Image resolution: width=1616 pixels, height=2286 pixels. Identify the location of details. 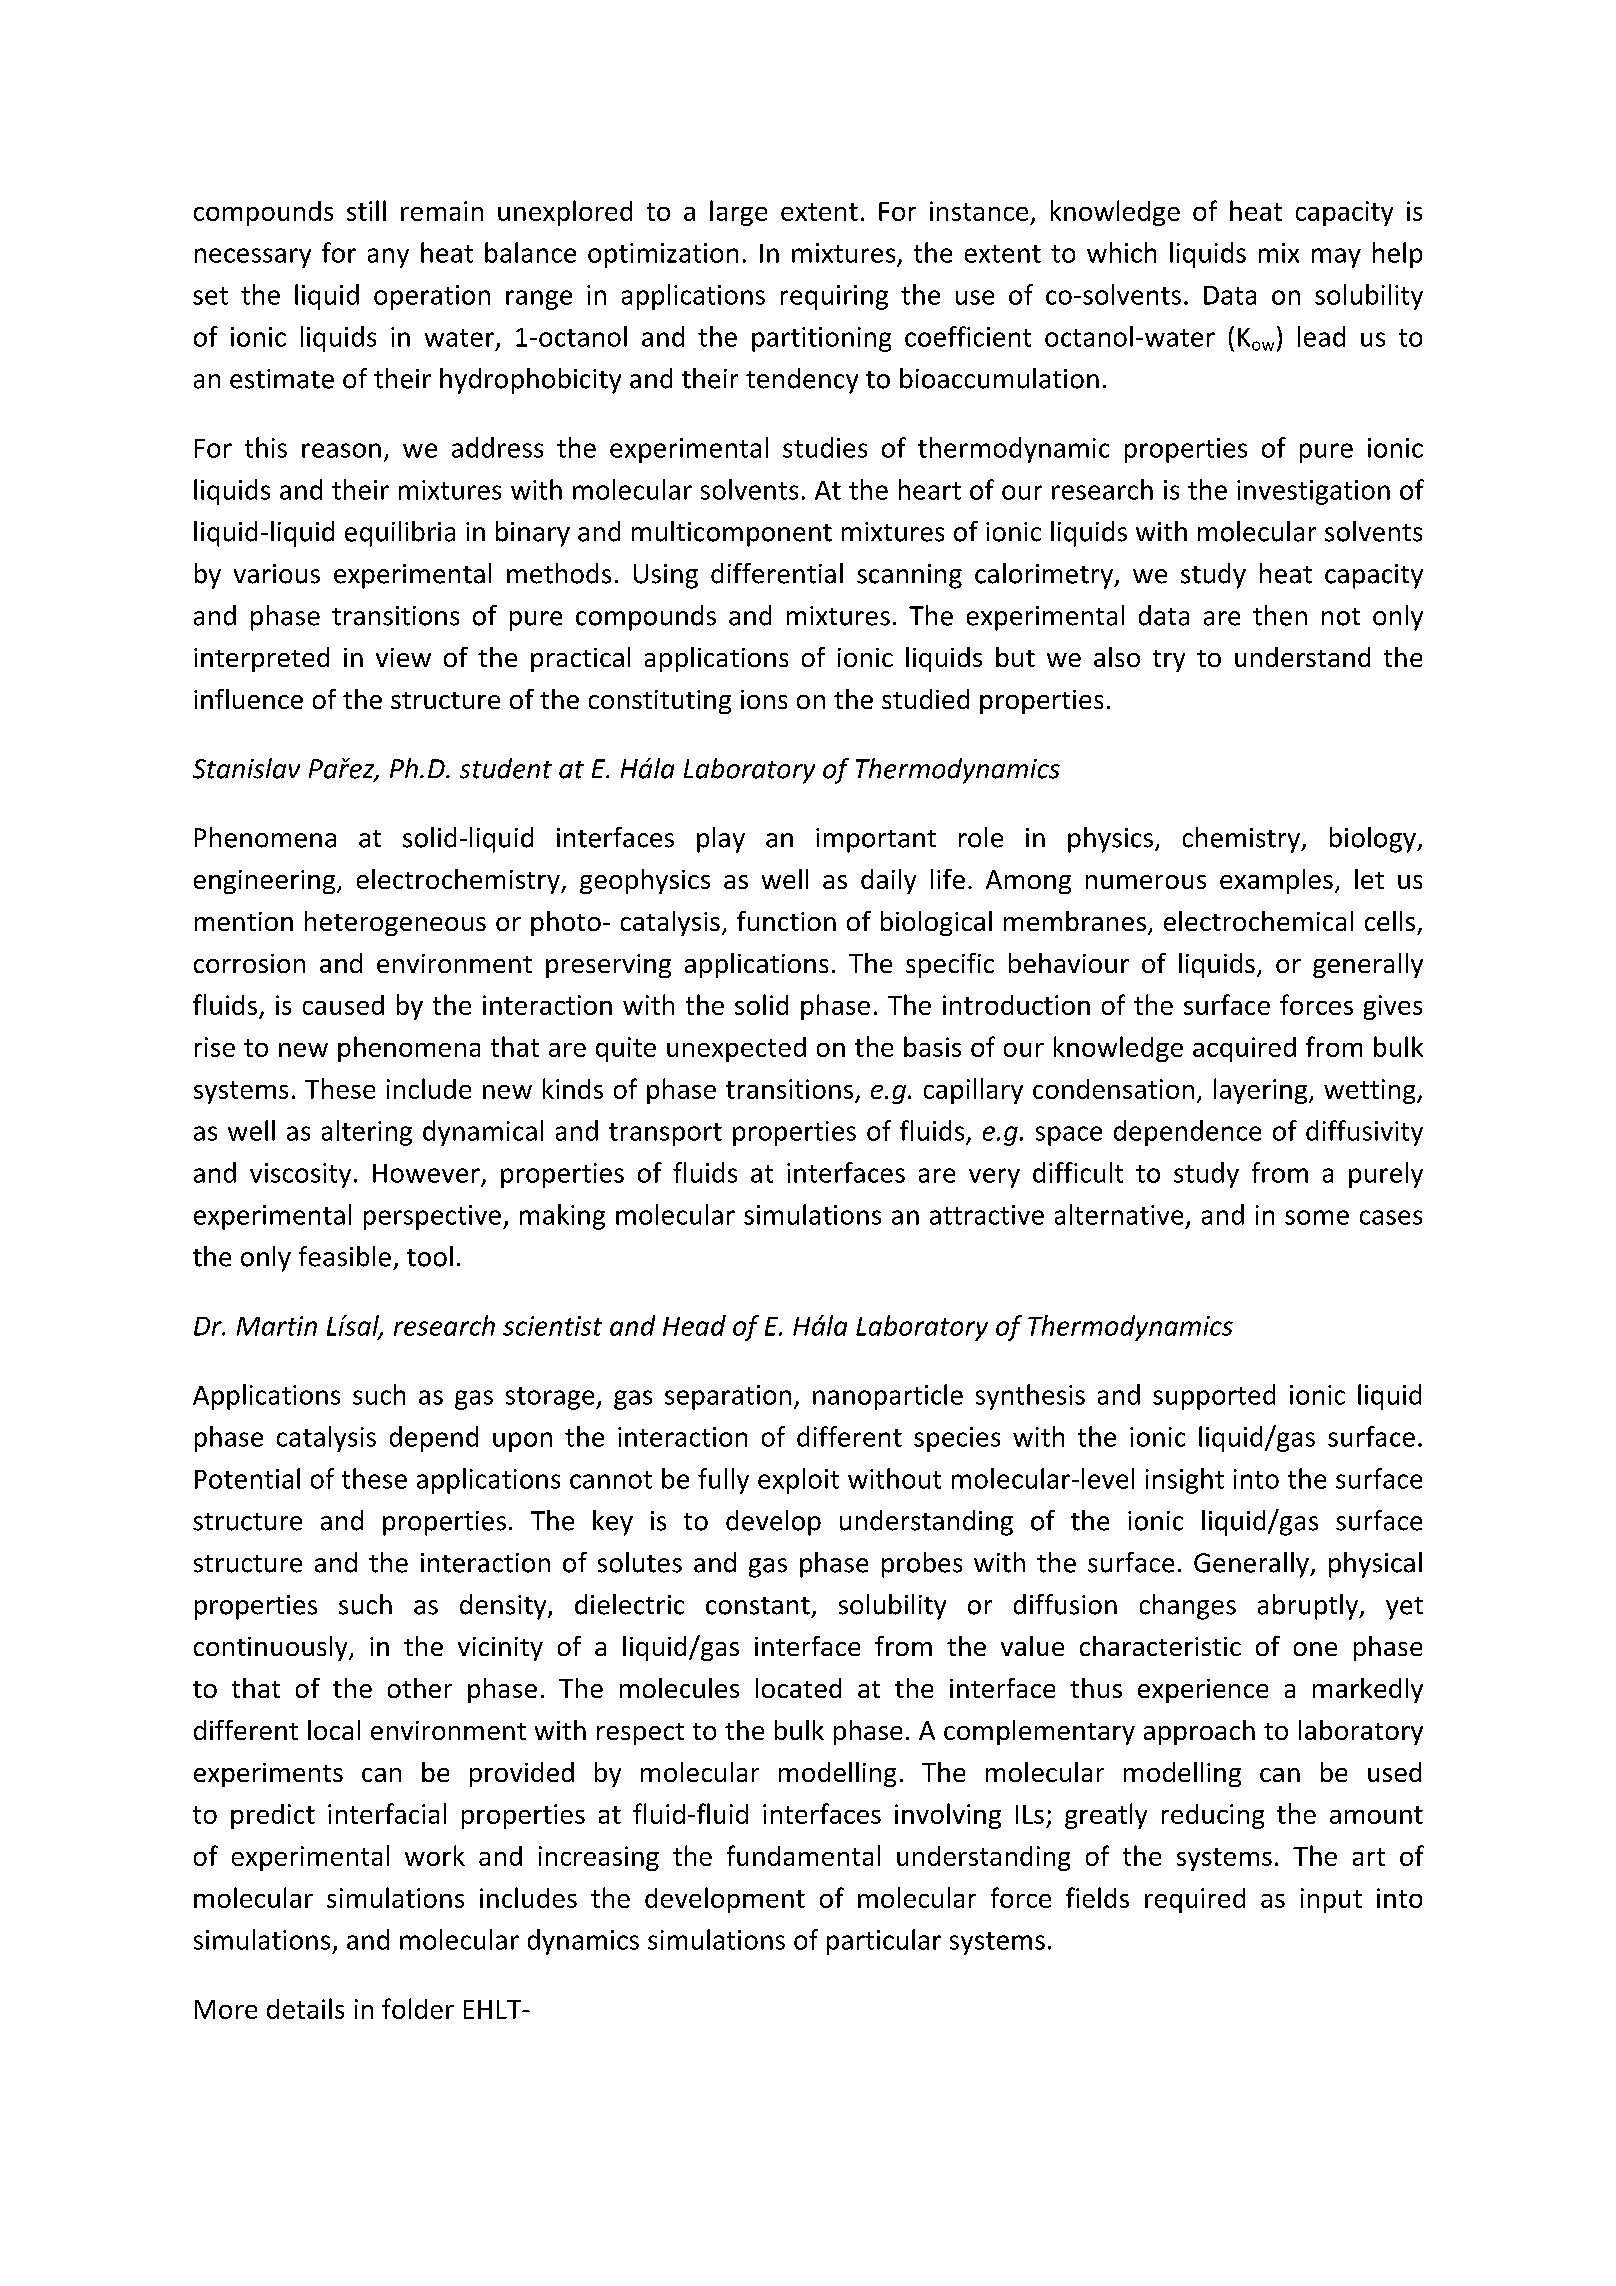
(305, 2008).
